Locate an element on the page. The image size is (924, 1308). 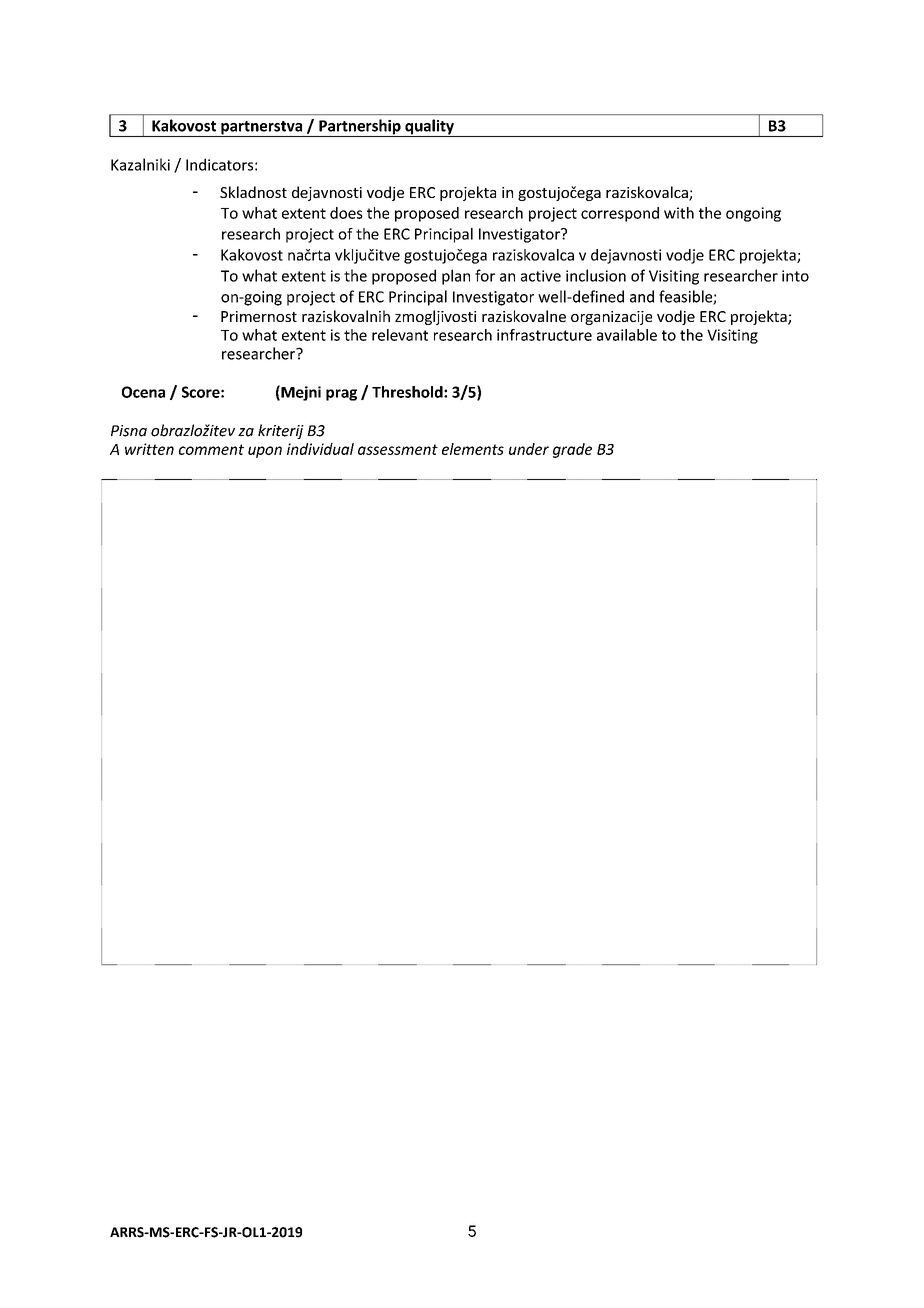
infrastructure is located at coordinates (544, 335).
